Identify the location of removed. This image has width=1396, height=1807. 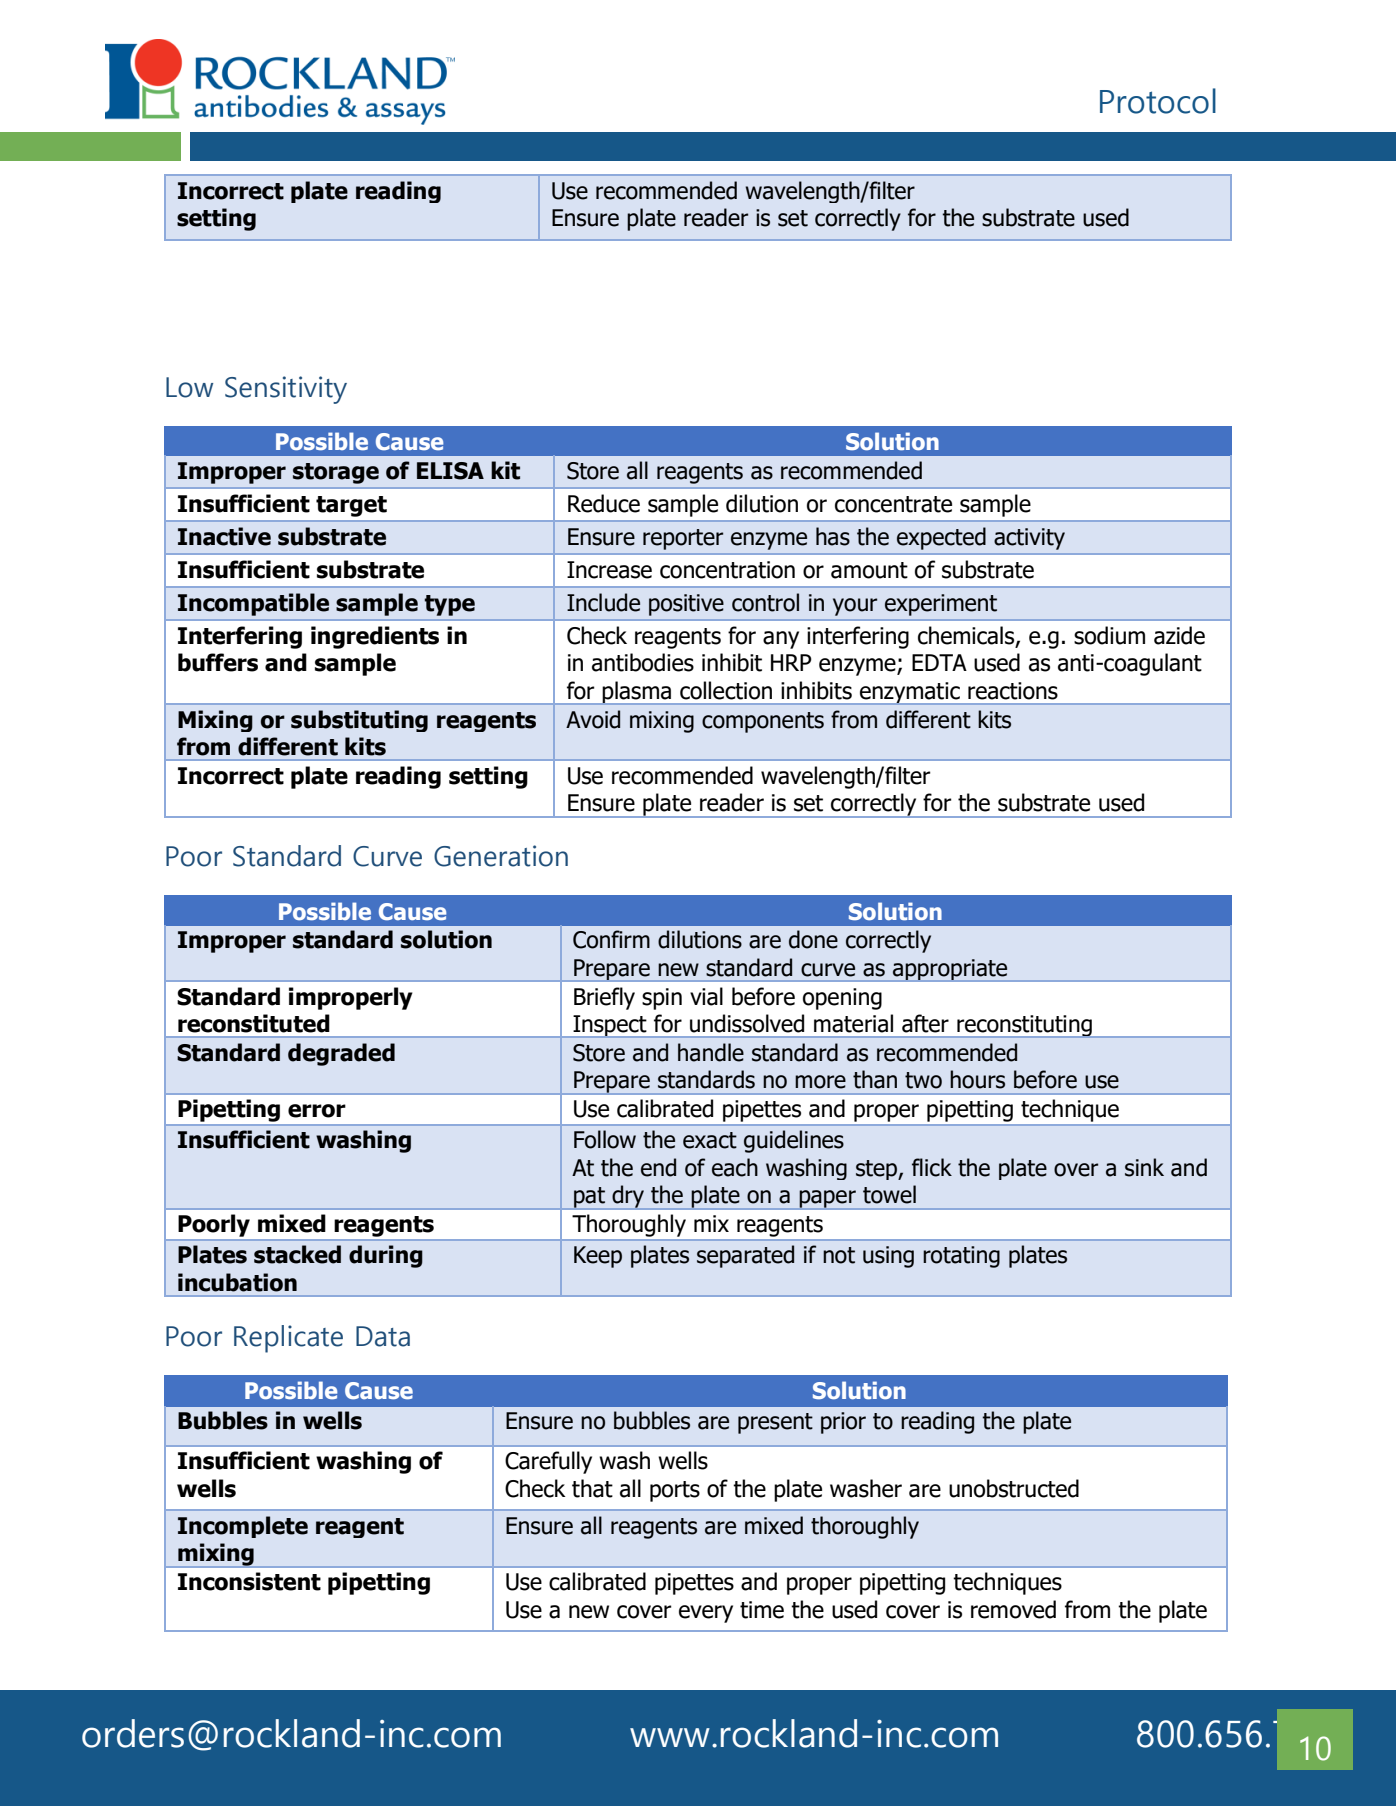
(1013, 1609).
